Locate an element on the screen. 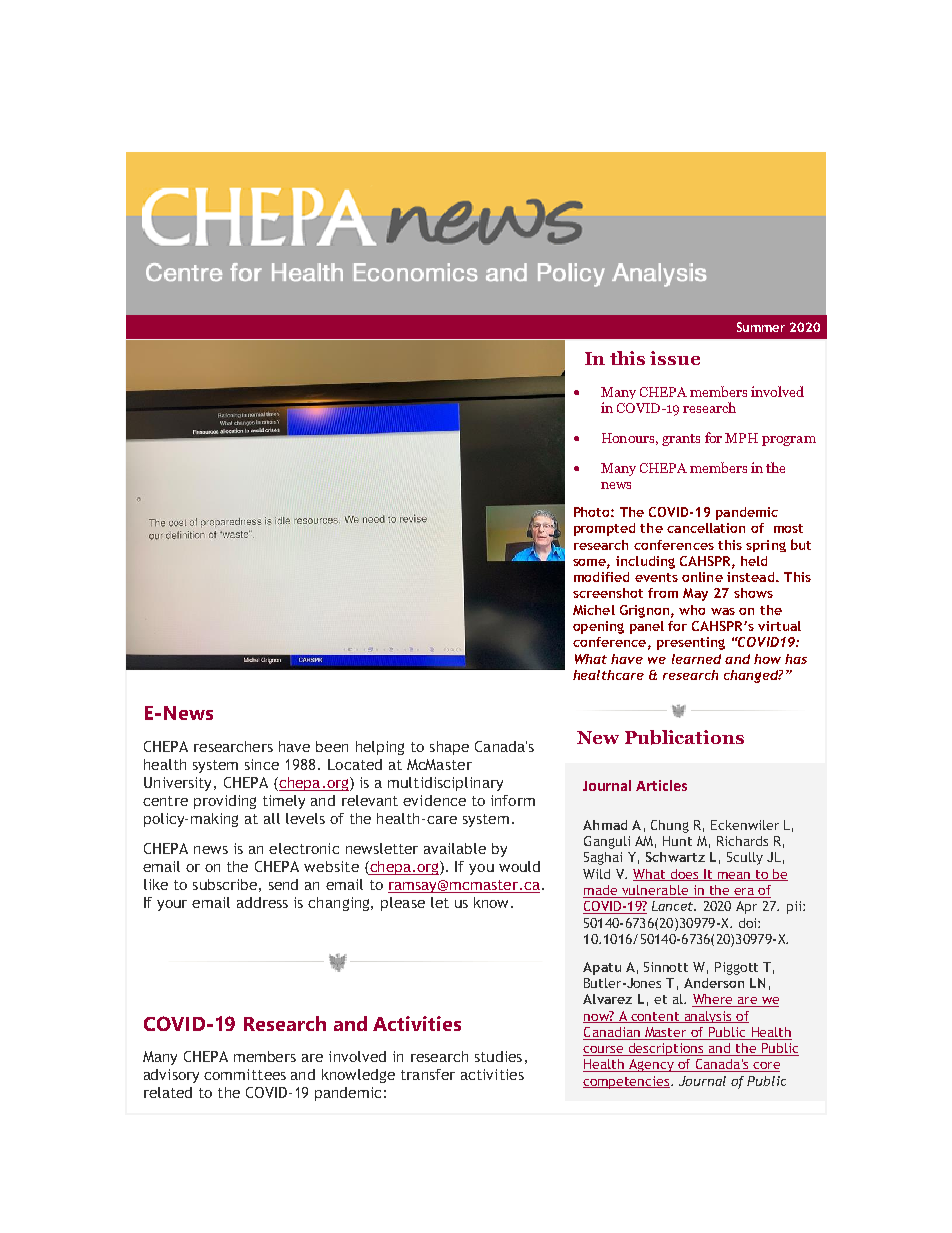 Image resolution: width=952 pixels, height=1233 pixels. issue is located at coordinates (675, 358).
